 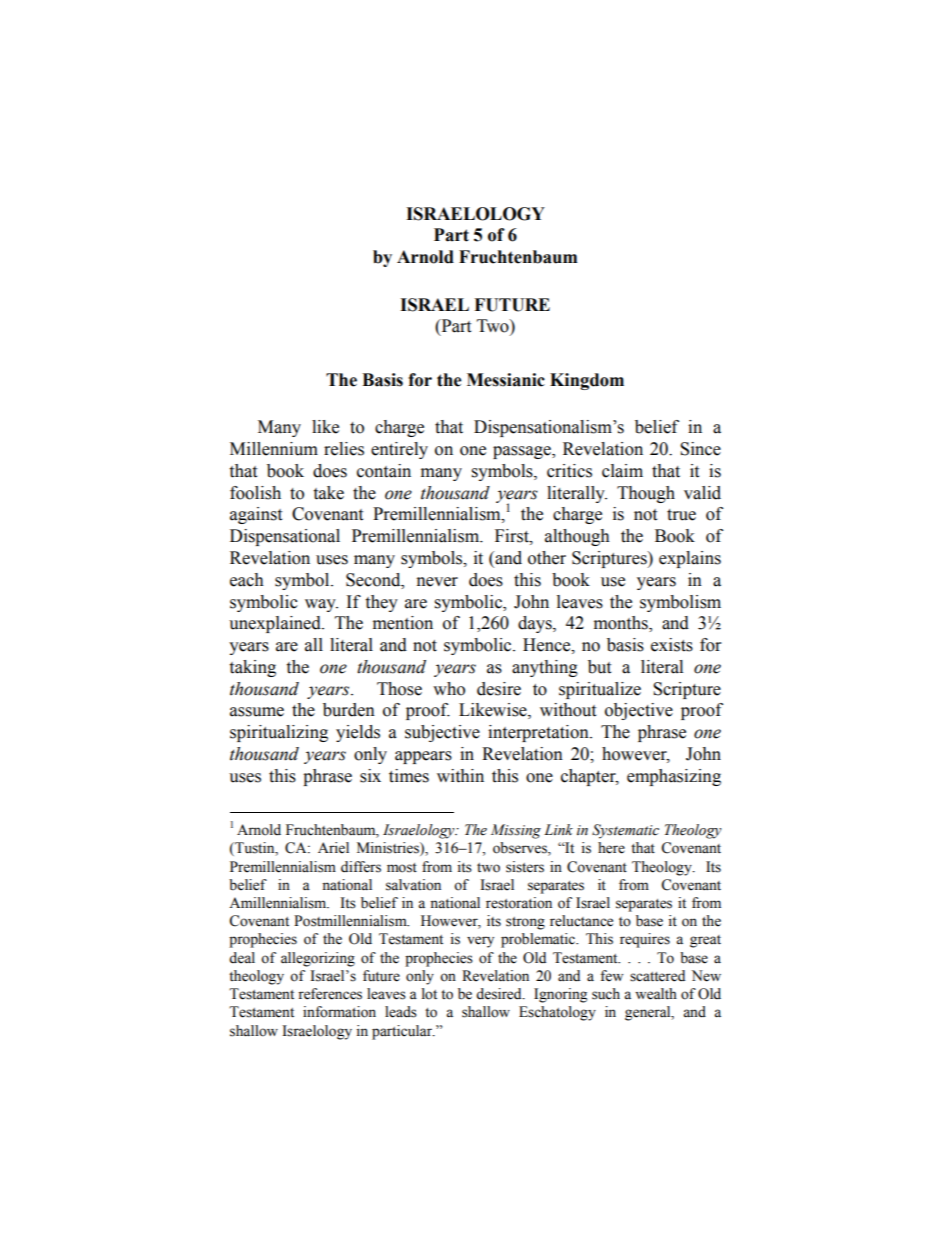 What do you see at coordinates (330, 994) in the screenshot?
I see `references` at bounding box center [330, 994].
